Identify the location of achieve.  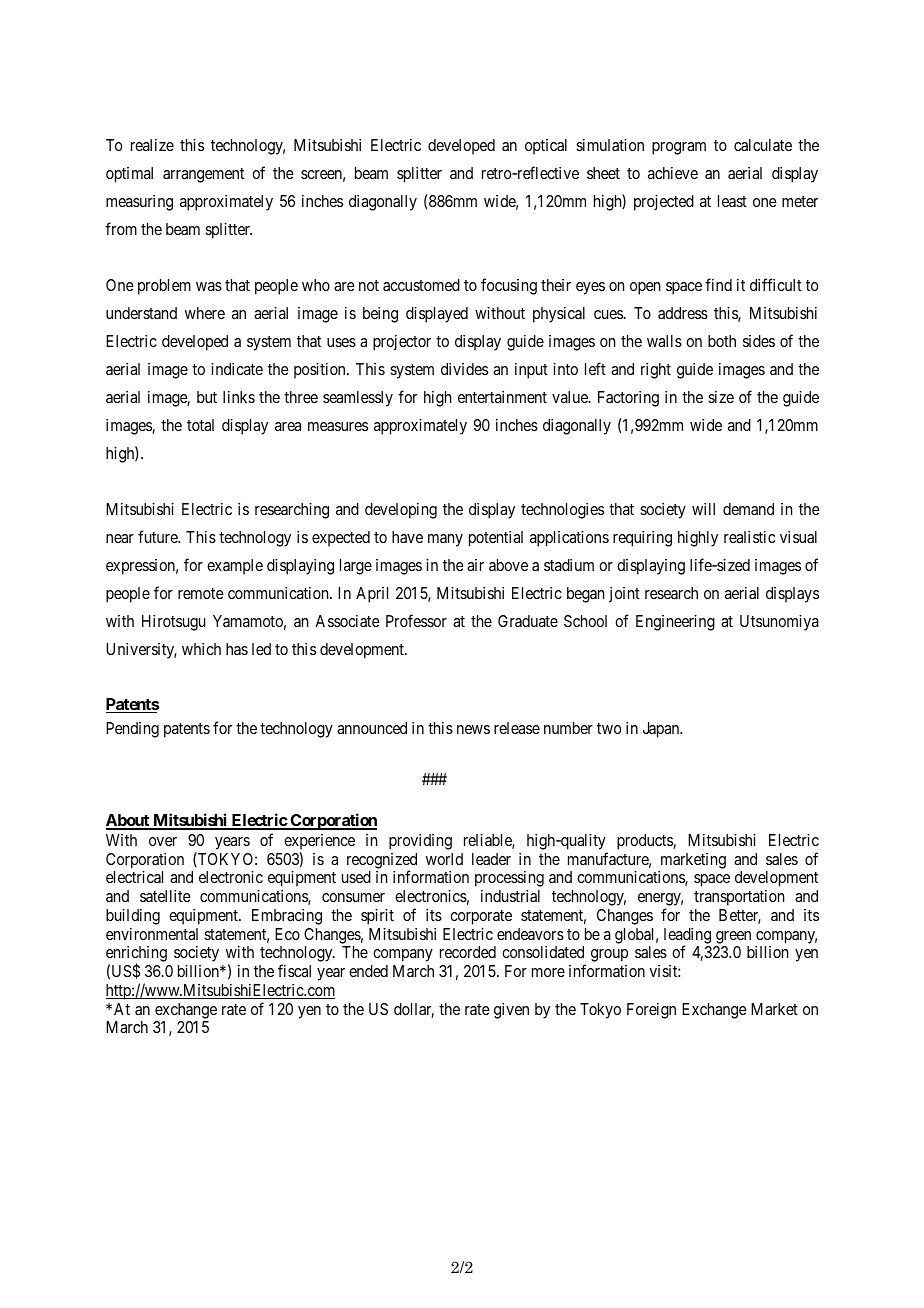
(673, 173).
